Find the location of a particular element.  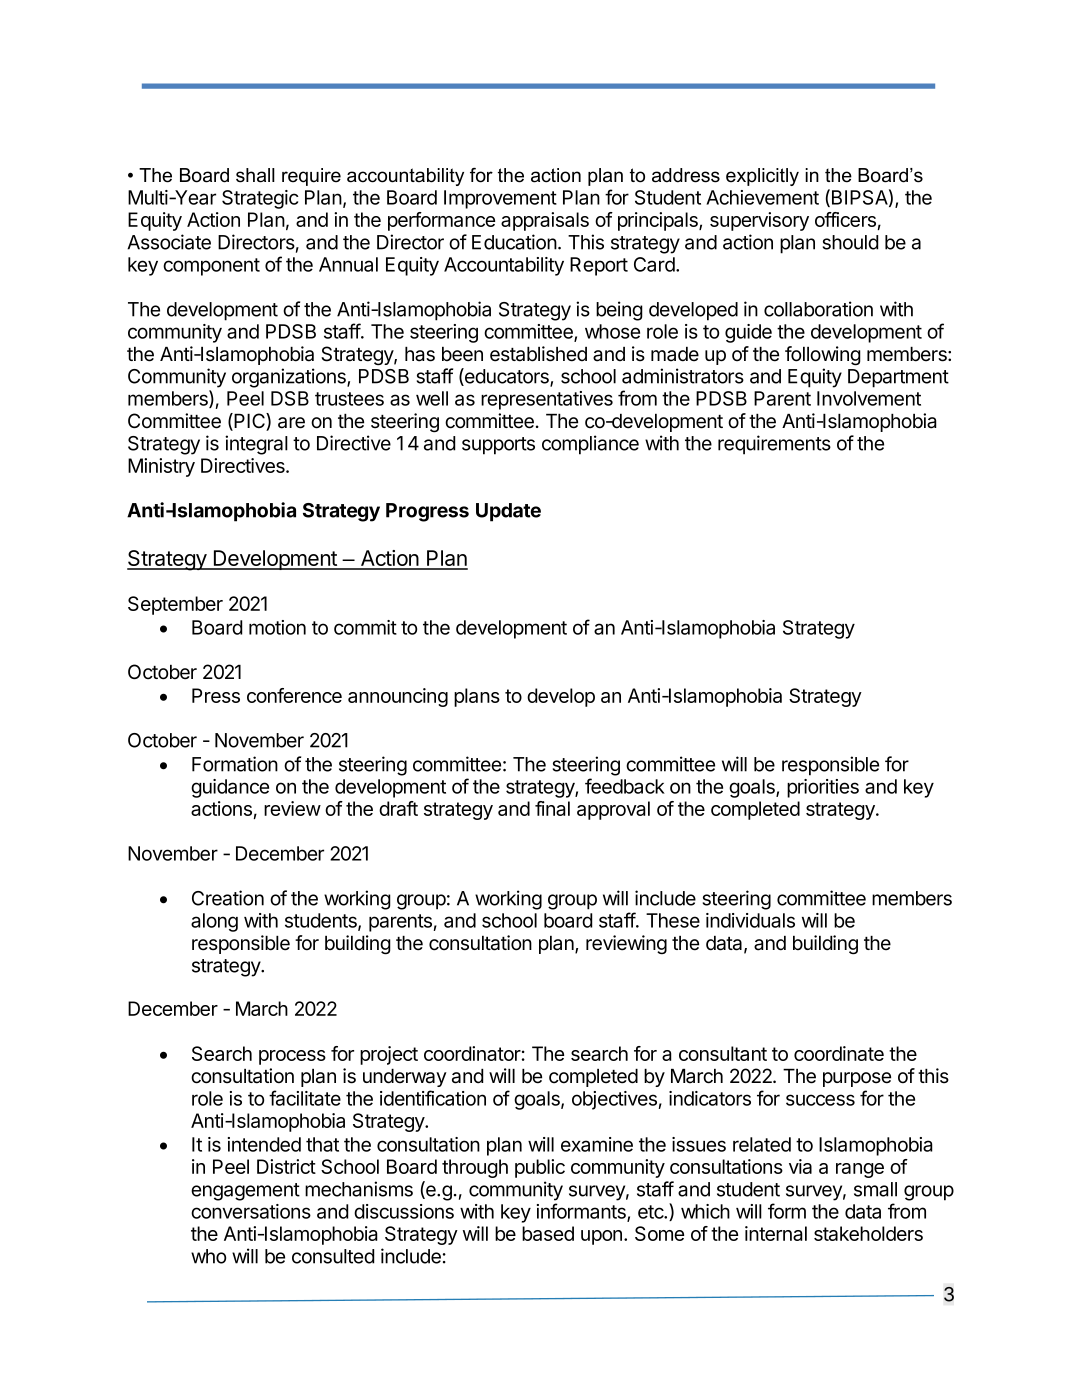

based is located at coordinates (548, 1233).
